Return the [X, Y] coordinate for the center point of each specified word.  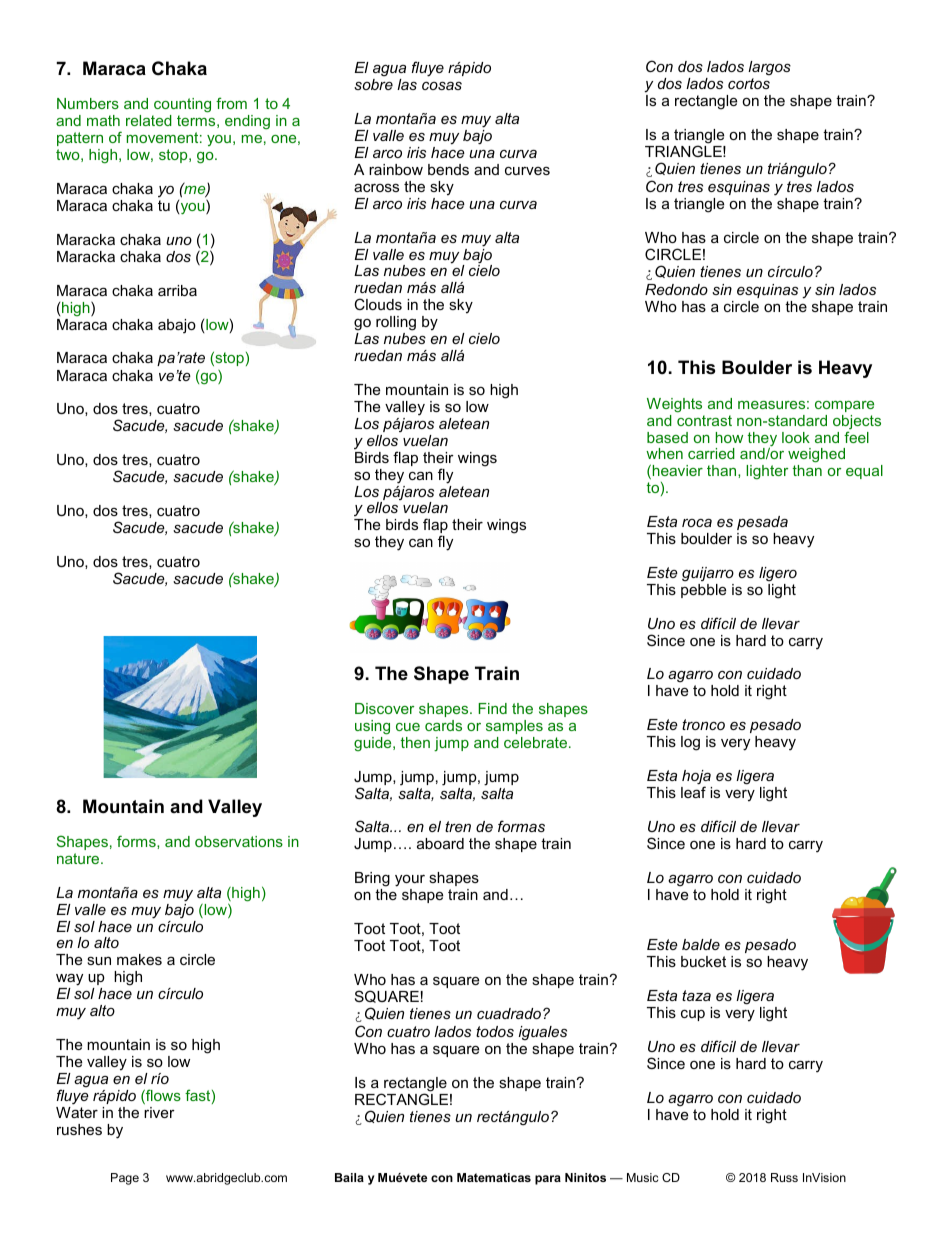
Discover [384, 708]
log [690, 743]
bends [448, 169]
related [149, 120]
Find [492, 708]
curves [527, 171]
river [159, 1111]
